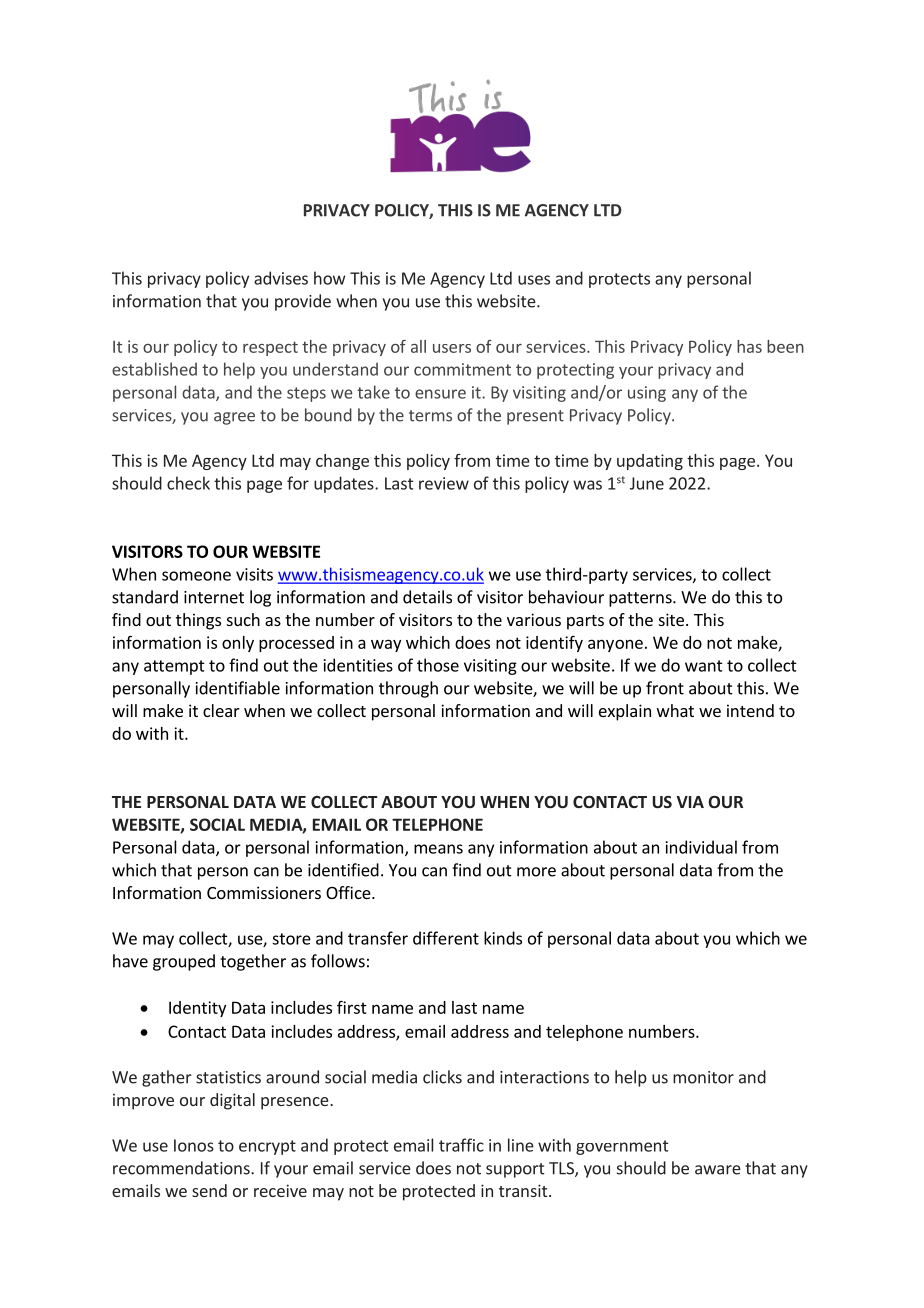  What do you see at coordinates (641, 599) in the screenshot?
I see `patterns` at bounding box center [641, 599].
